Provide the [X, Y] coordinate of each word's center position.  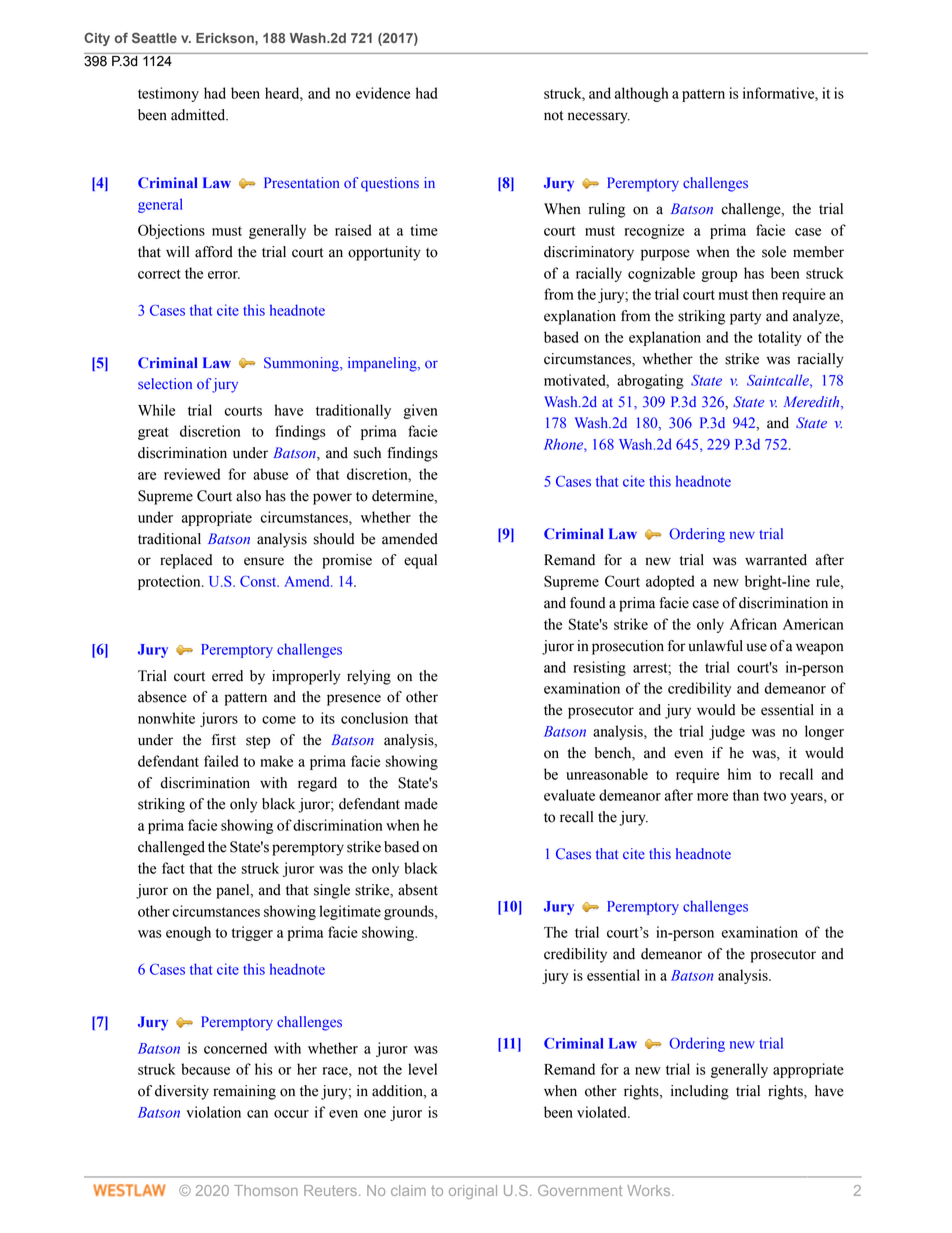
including [700, 1092]
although [641, 94]
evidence [383, 93]
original [473, 1192]
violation [213, 1112]
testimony [168, 94]
